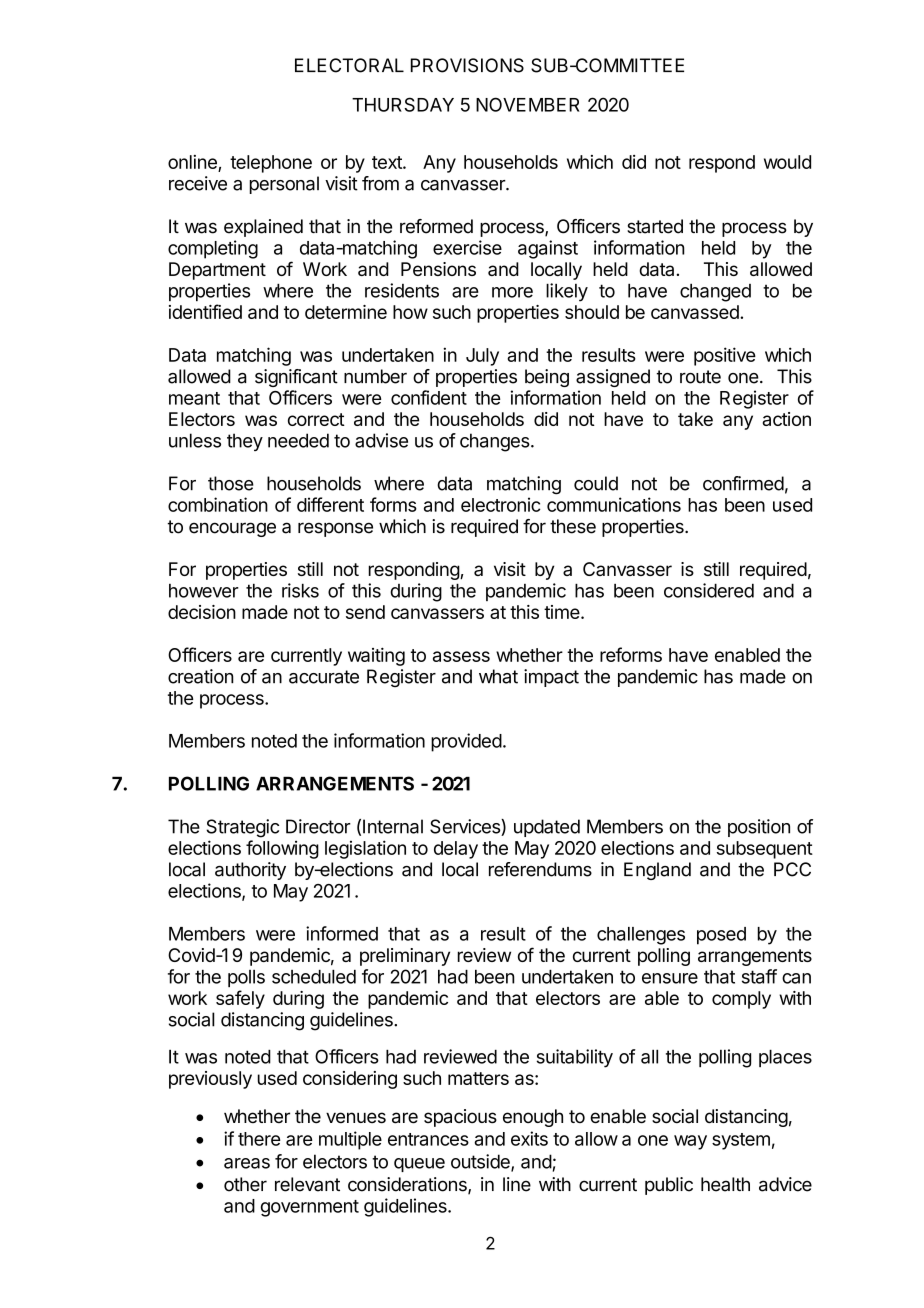 This screenshot has height=1308, width=924. I want to click on telephone, so click(271, 164).
